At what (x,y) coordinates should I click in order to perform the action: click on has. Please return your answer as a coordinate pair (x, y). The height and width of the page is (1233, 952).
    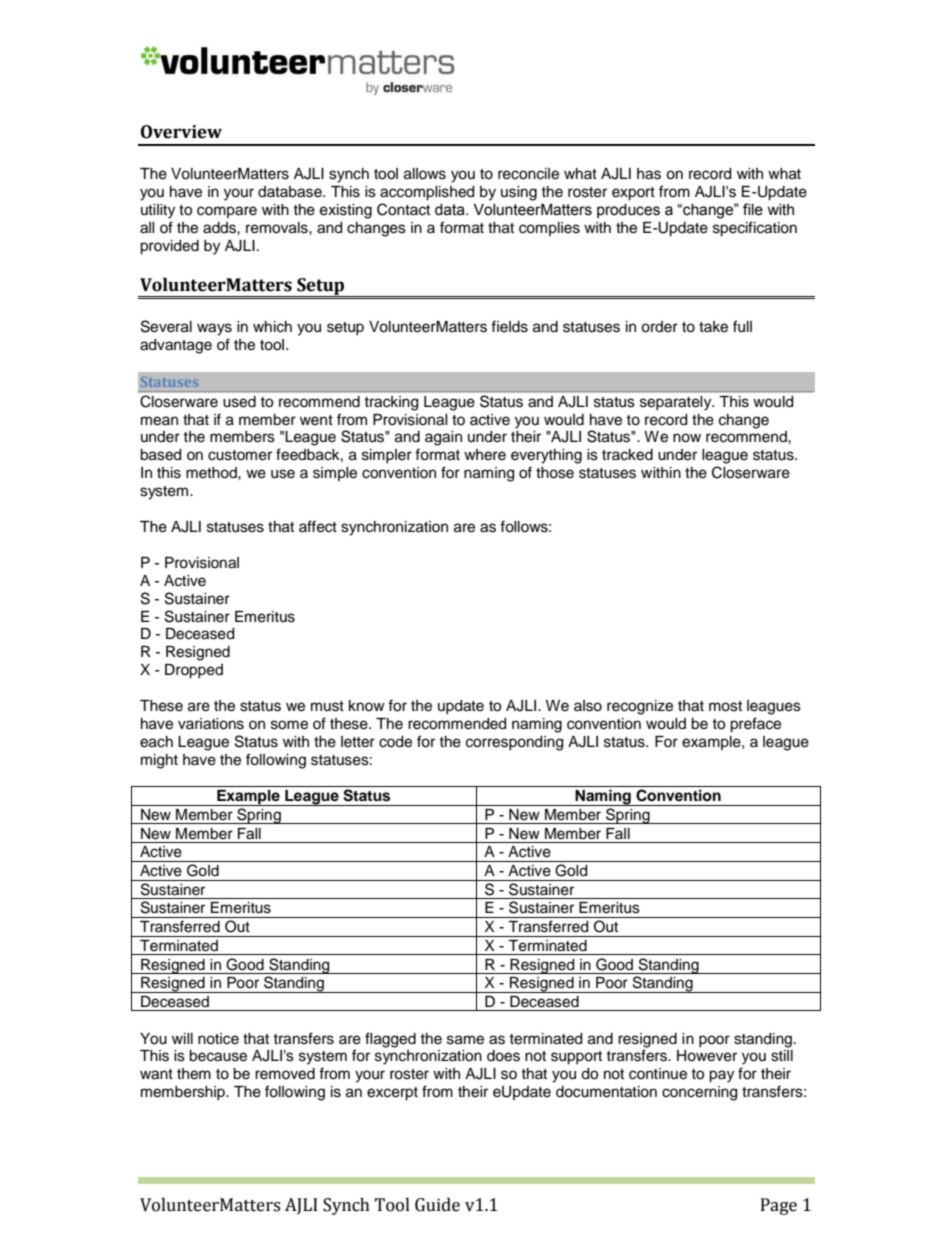
    Looking at the image, I should click on (649, 174).
